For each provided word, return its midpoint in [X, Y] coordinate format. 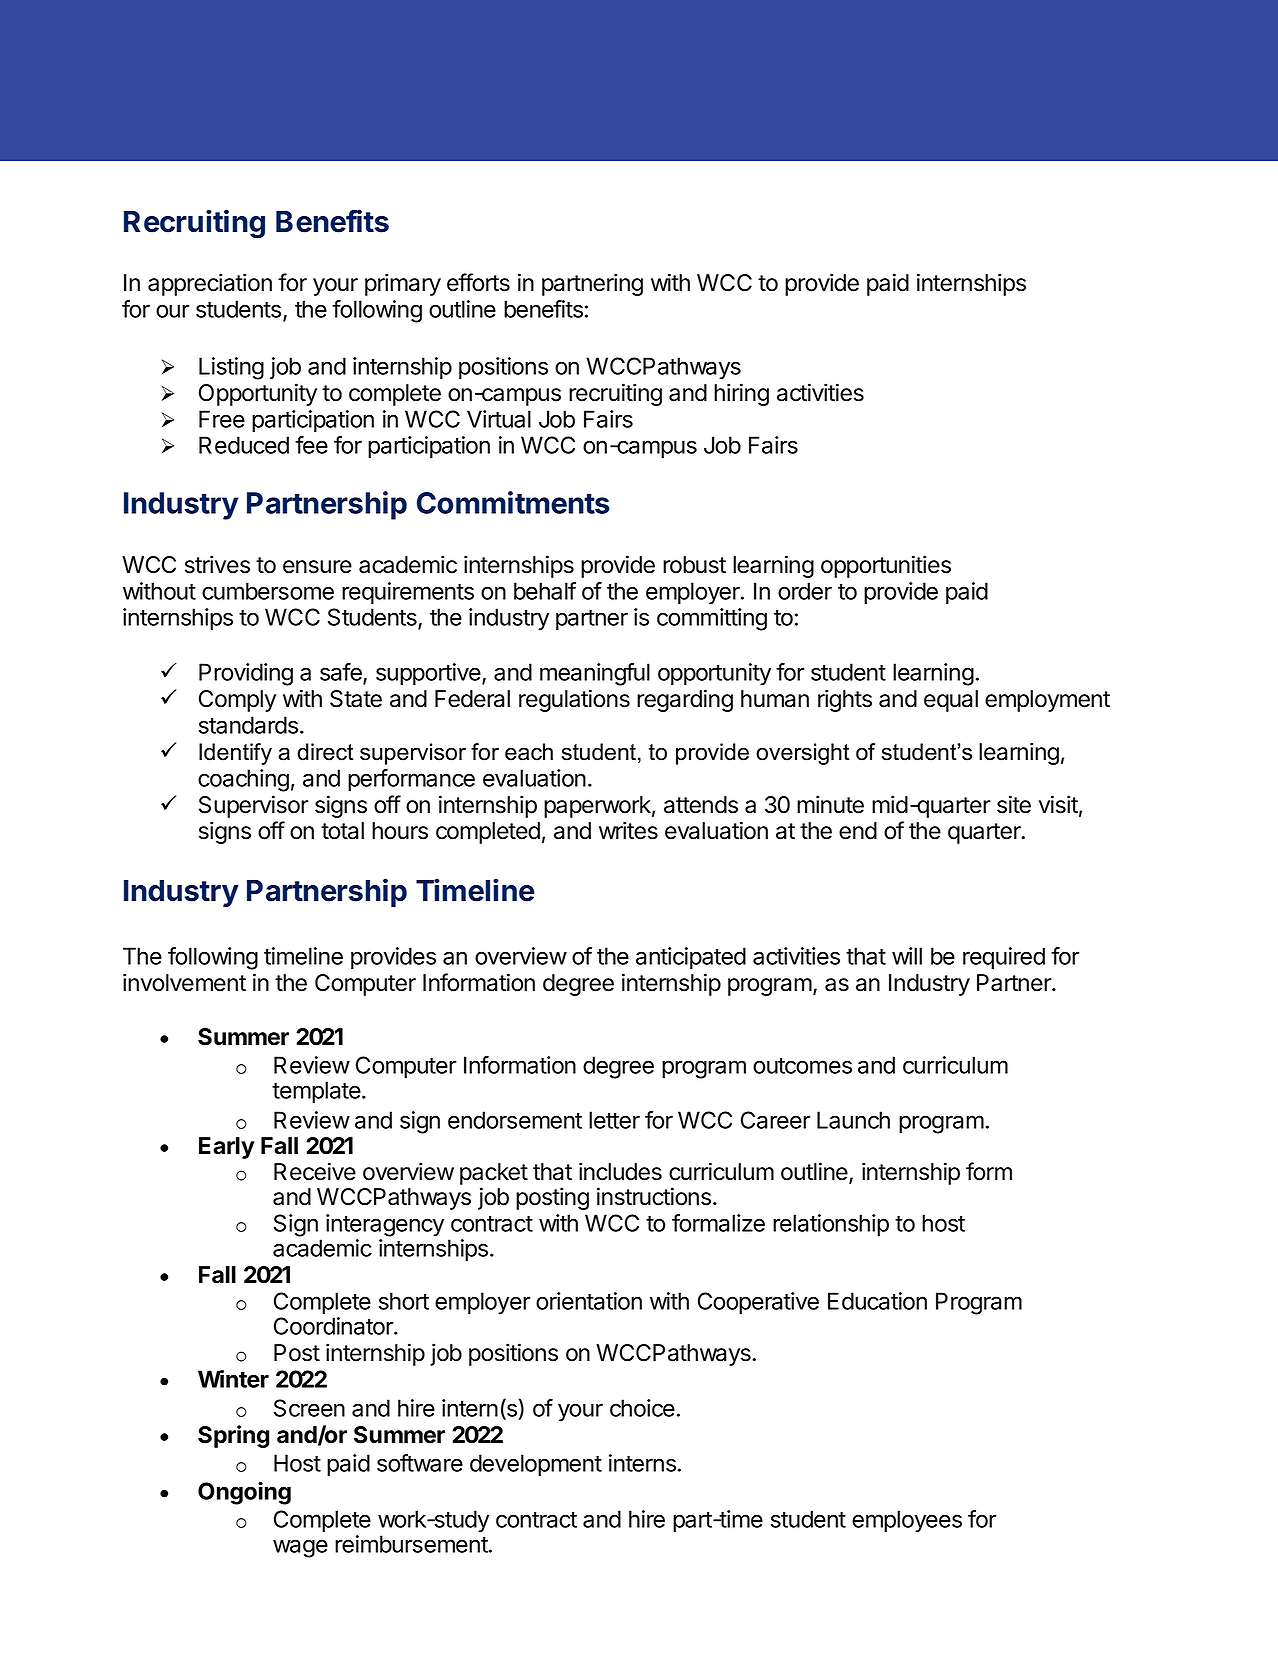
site [1014, 804]
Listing [231, 368]
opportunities [886, 566]
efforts [478, 282]
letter [614, 1120]
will [907, 956]
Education [877, 1301]
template [317, 1092]
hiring [741, 394]
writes [628, 830]
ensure [317, 567]
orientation [589, 1301]
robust [694, 565]
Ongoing [244, 1493]
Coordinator [334, 1326]
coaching [243, 780]
